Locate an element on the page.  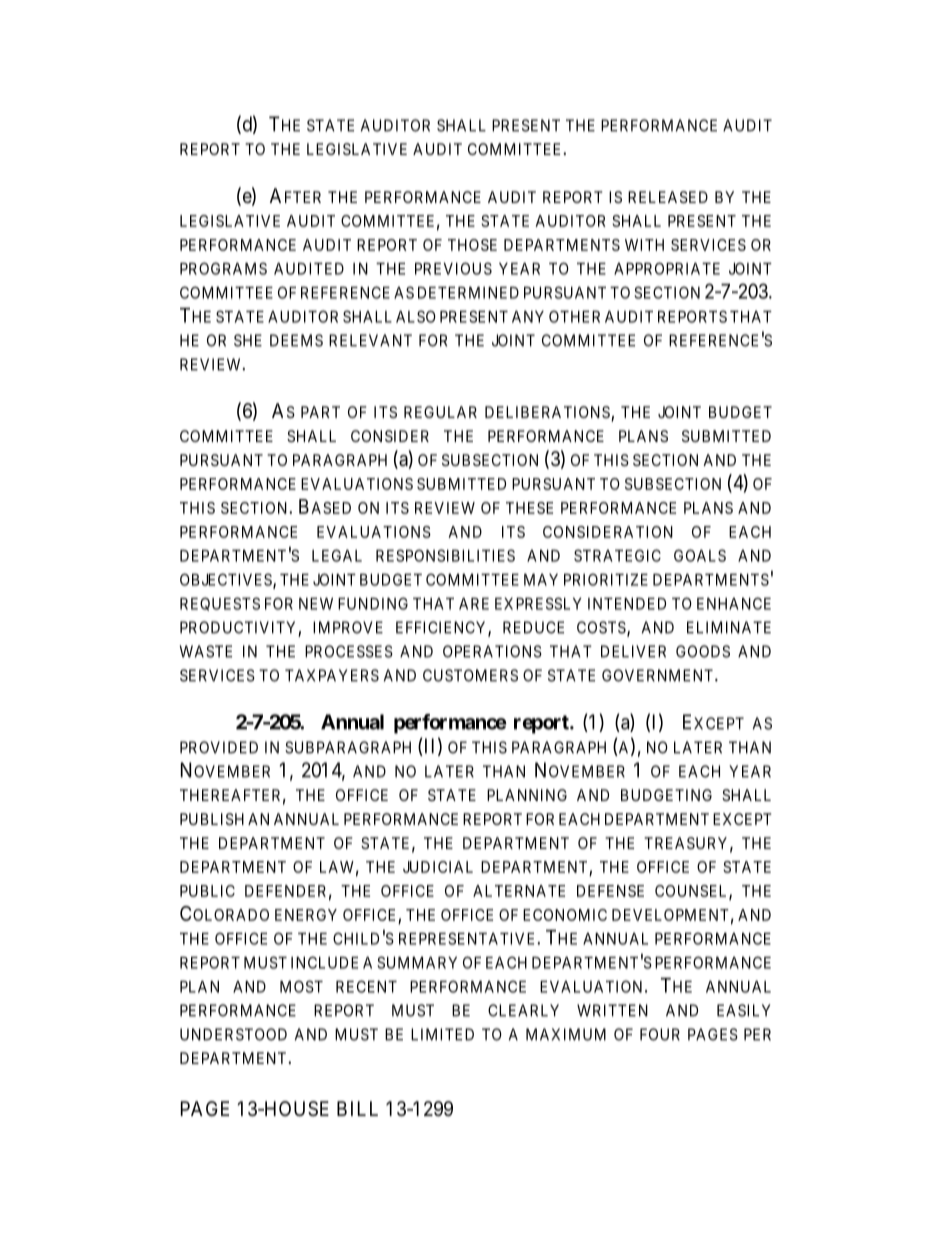
ENERGY is located at coordinates (306, 915).
